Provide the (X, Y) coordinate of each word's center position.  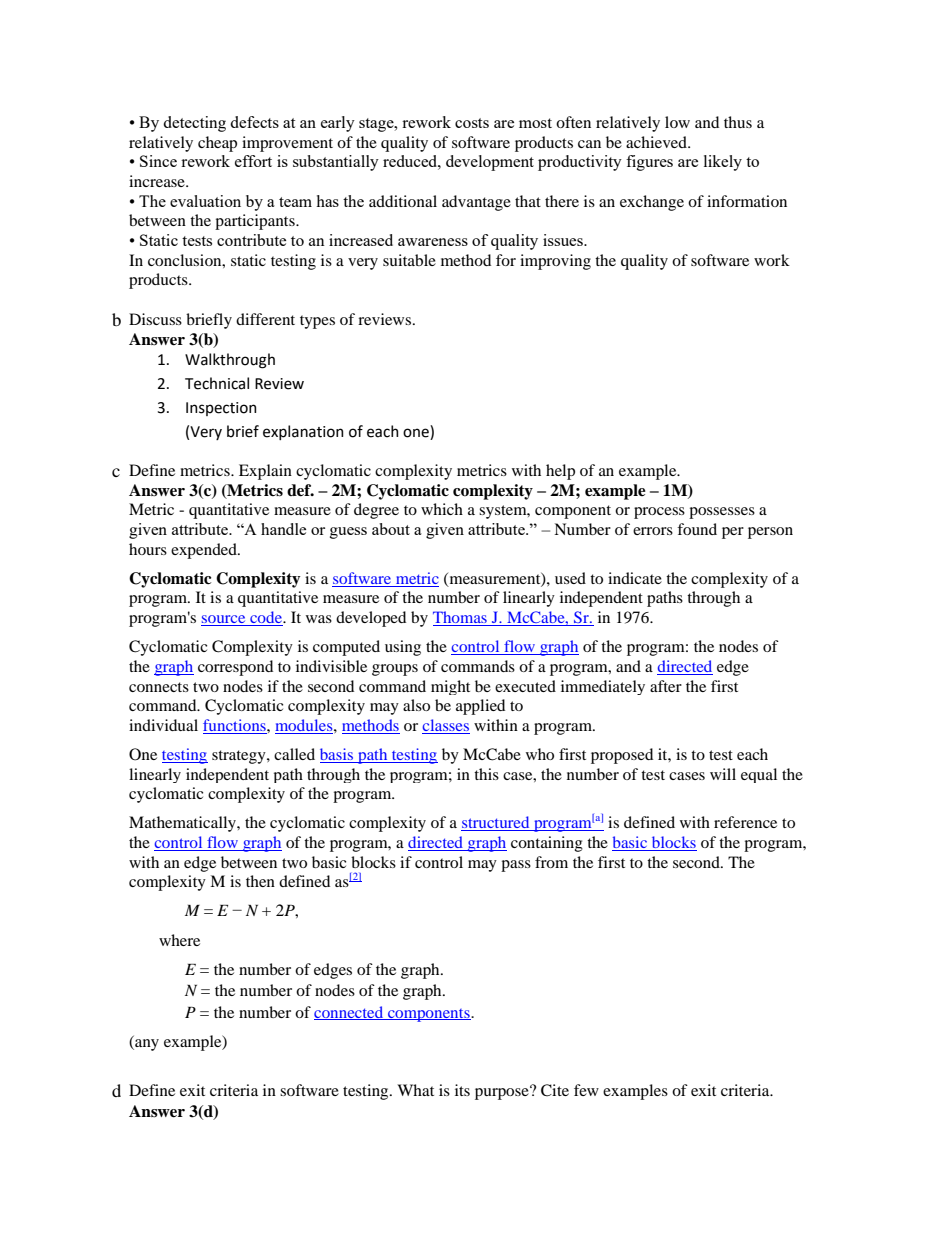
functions (235, 726)
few (586, 1090)
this (486, 774)
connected (350, 1013)
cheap (217, 144)
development (490, 163)
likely (723, 163)
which (442, 509)
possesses (722, 513)
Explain (265, 472)
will (723, 774)
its (462, 1090)
